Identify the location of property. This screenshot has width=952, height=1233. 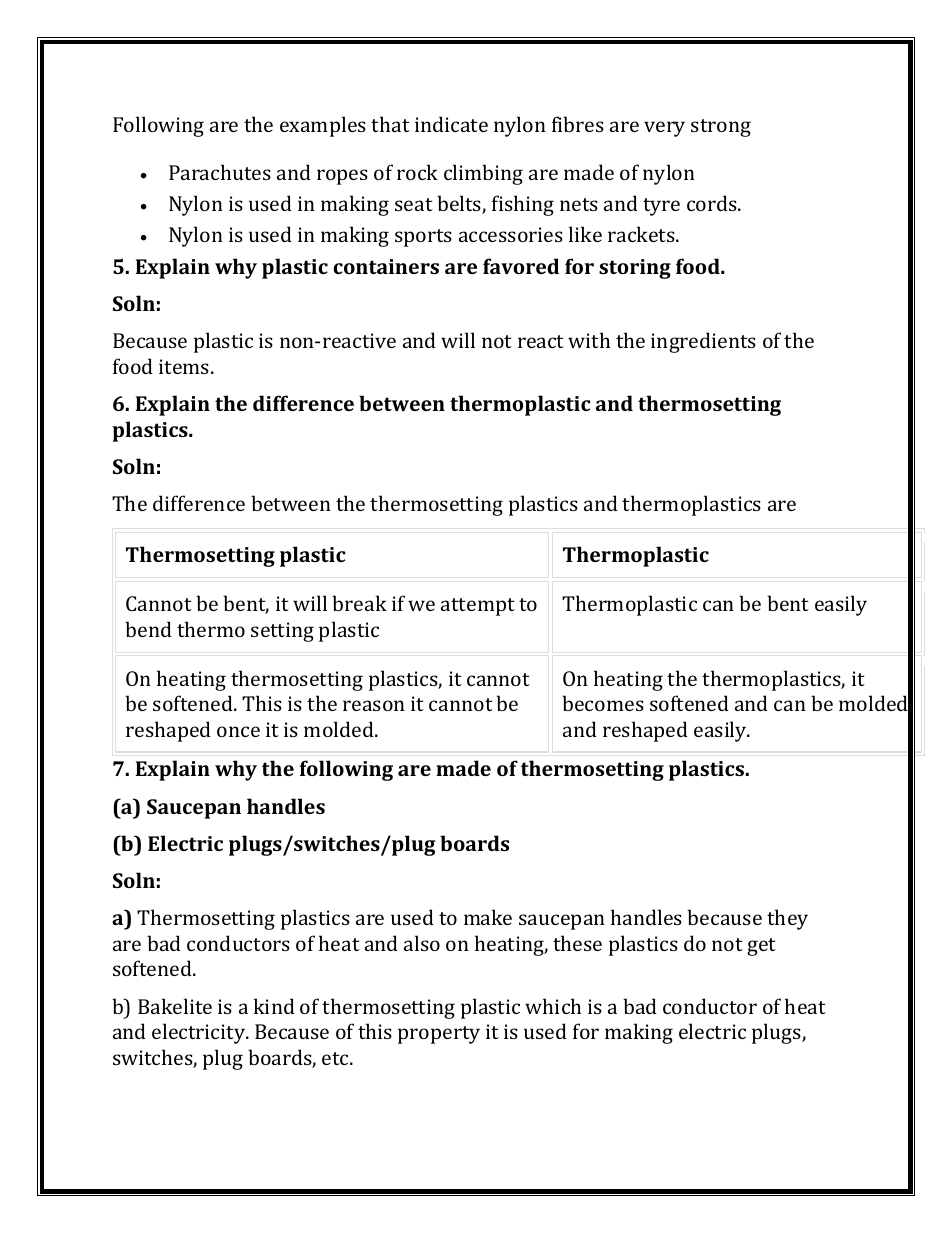
(439, 1035).
